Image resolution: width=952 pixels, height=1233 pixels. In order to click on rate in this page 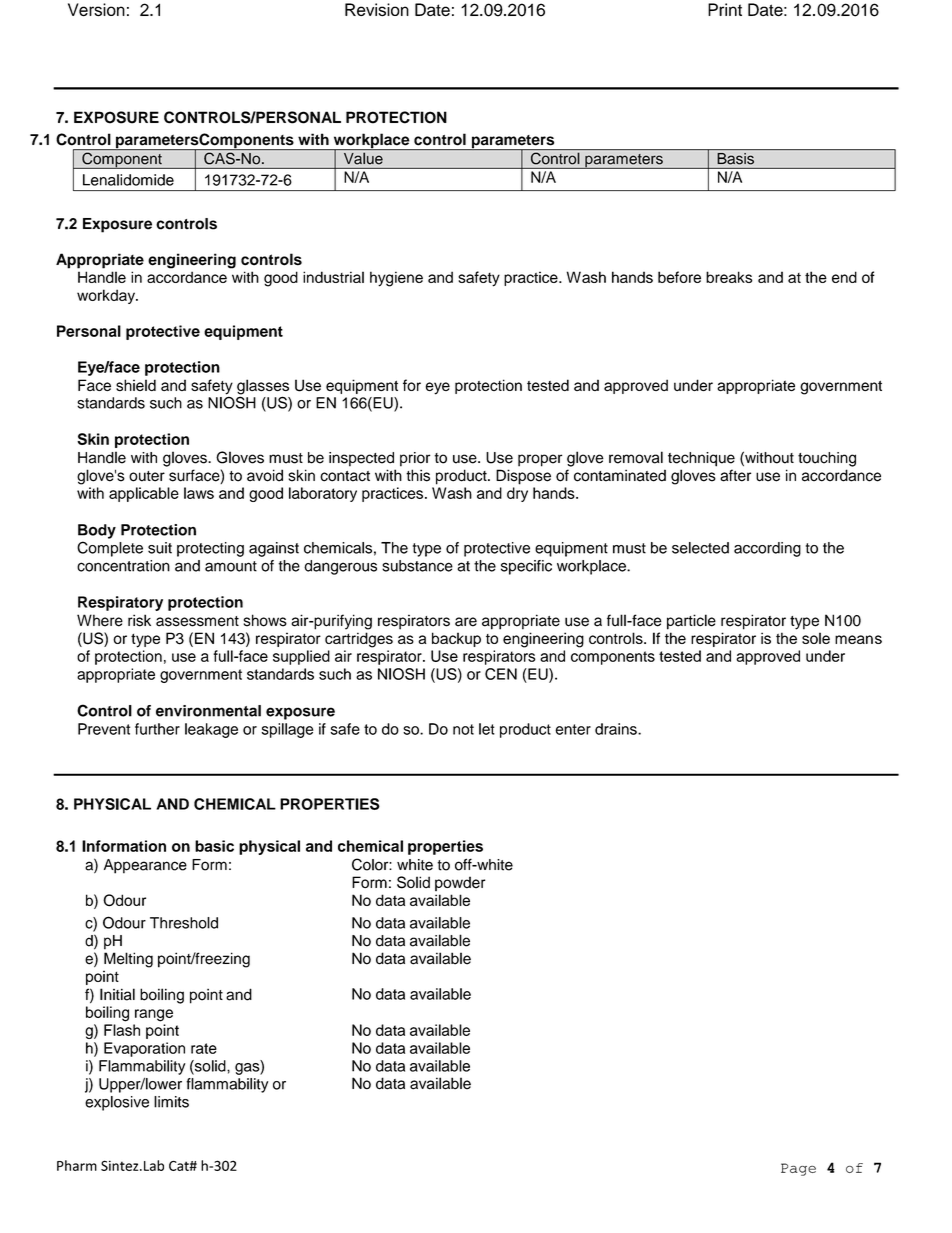, I will do `click(204, 1048)`.
